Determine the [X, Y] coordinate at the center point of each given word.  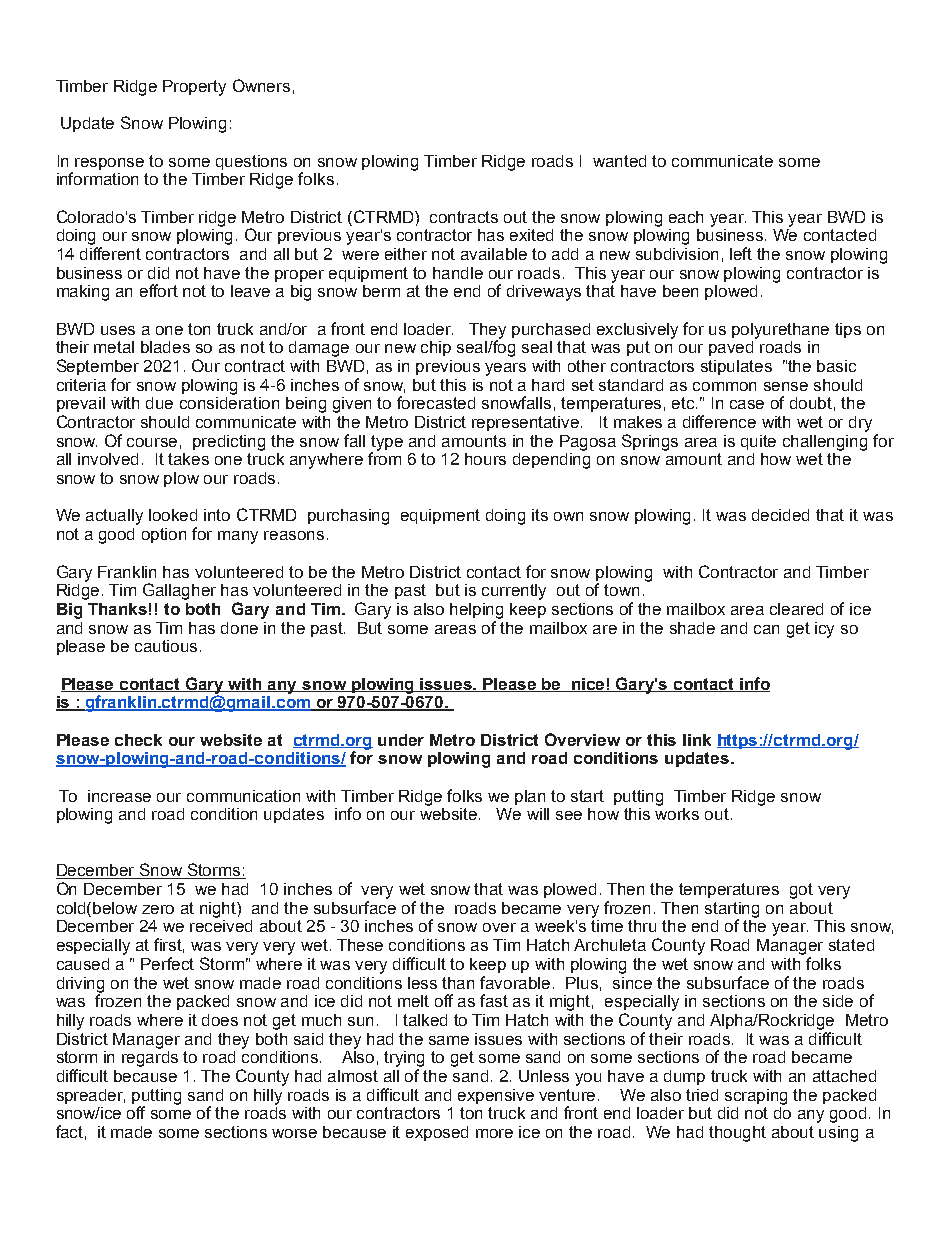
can [766, 629]
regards [150, 1059]
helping [476, 611]
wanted [619, 161]
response [109, 164]
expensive [496, 1096]
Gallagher [179, 591]
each [686, 217]
